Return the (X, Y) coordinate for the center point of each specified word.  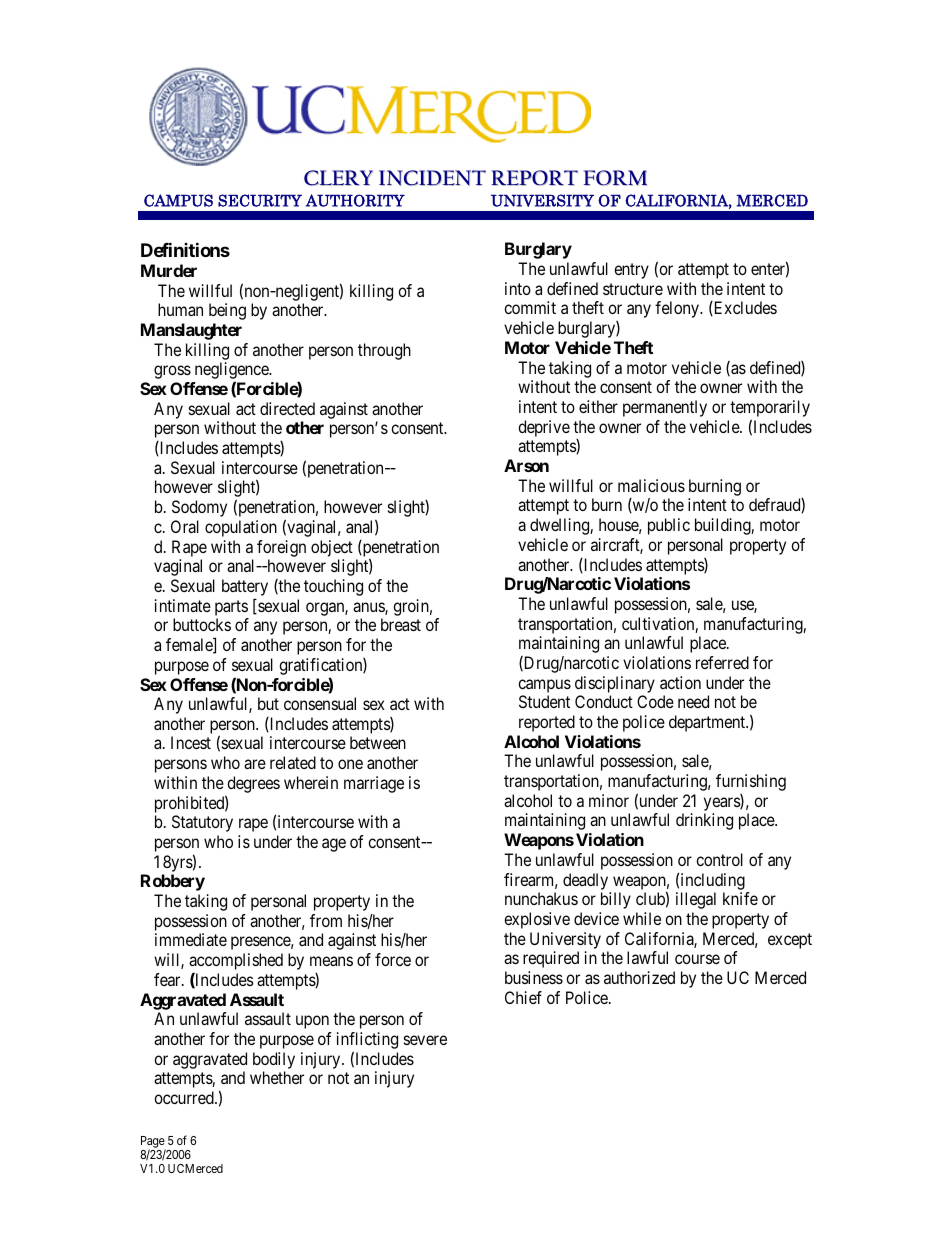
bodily (274, 1060)
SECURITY (260, 200)
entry (631, 271)
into (518, 288)
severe (425, 1040)
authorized (639, 977)
